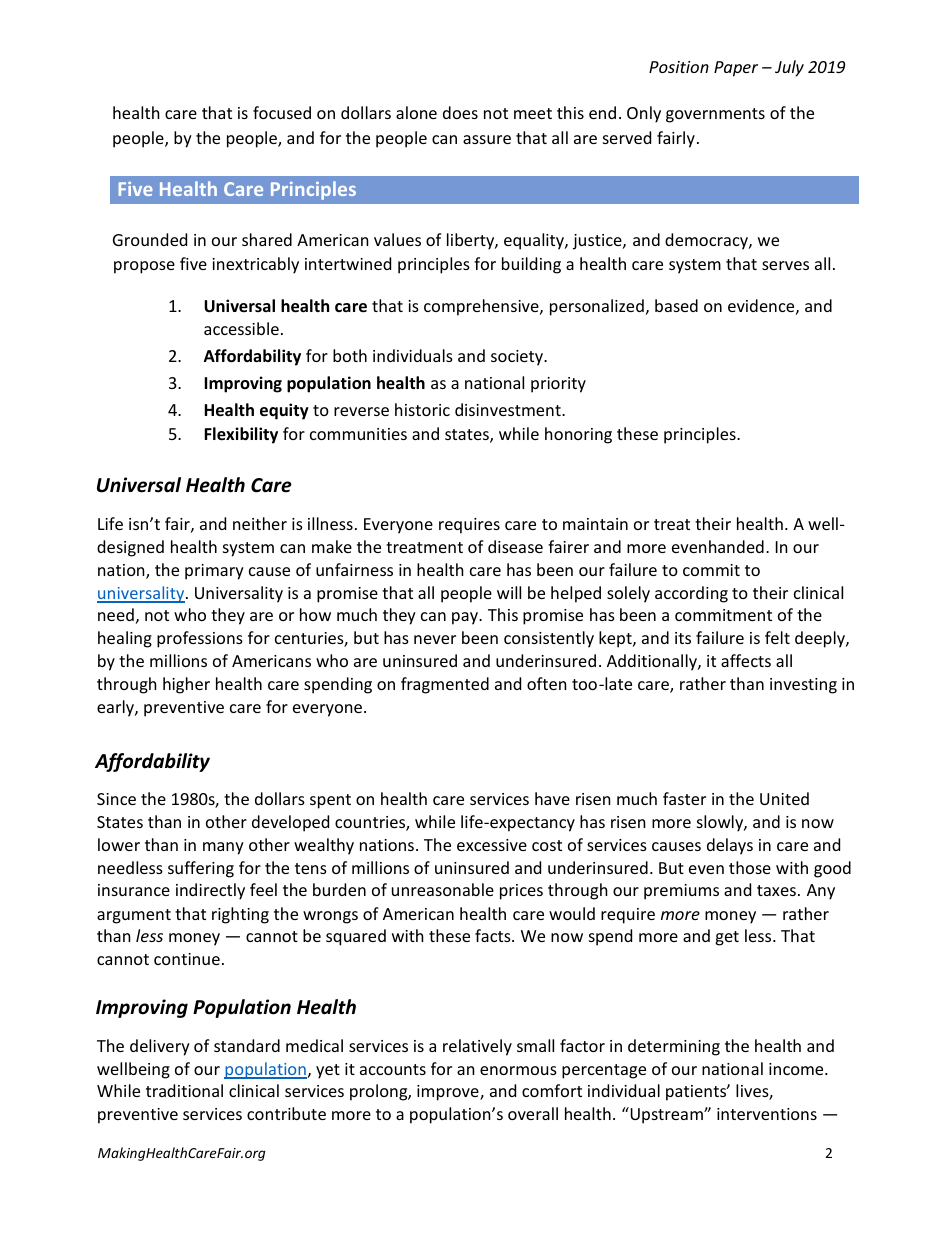 The width and height of the screenshot is (952, 1233). What do you see at coordinates (184, 1090) in the screenshot?
I see `traditional` at bounding box center [184, 1090].
